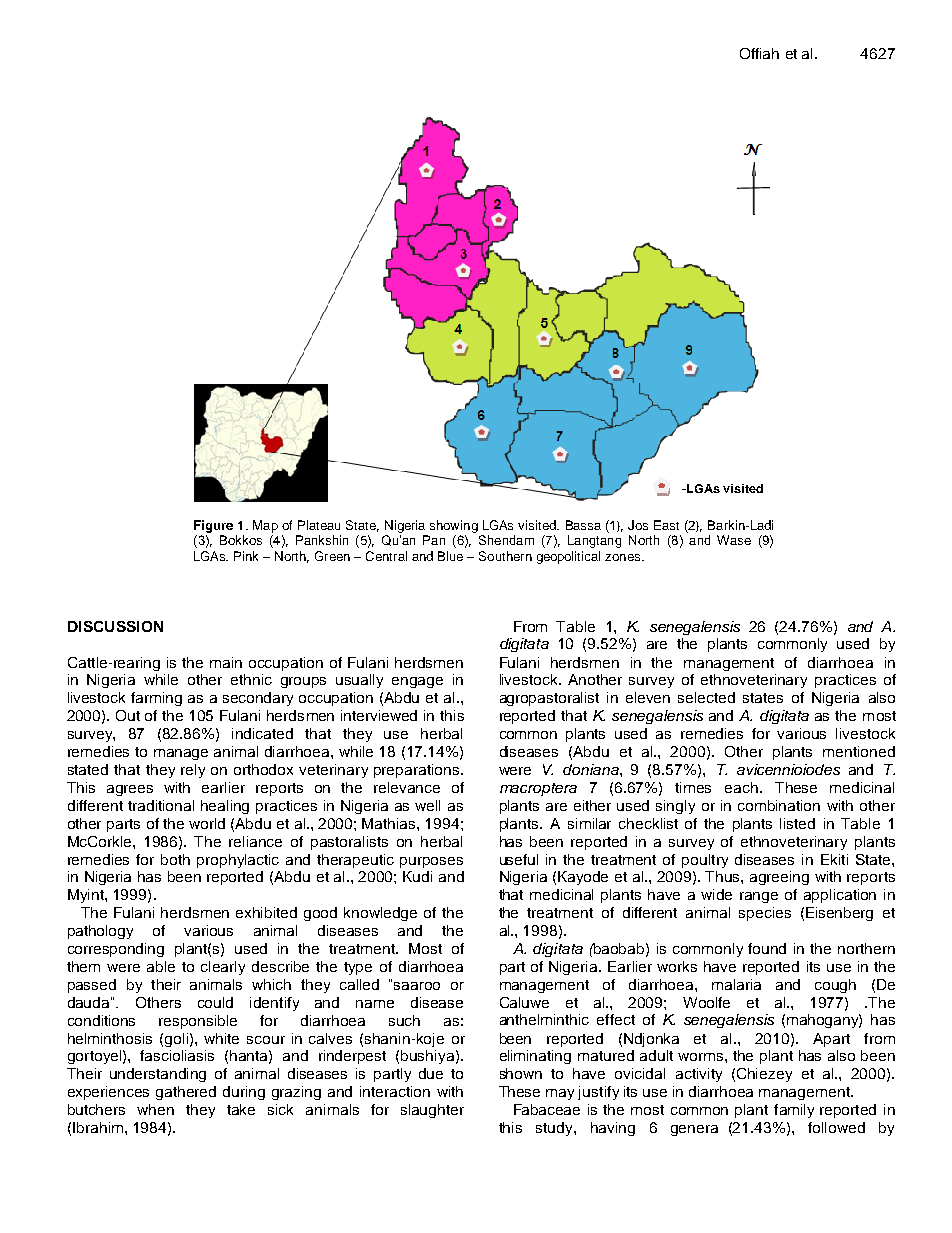 The image size is (952, 1233). Describe the element at coordinates (213, 526) in the page. I see `Figure` at that location.
